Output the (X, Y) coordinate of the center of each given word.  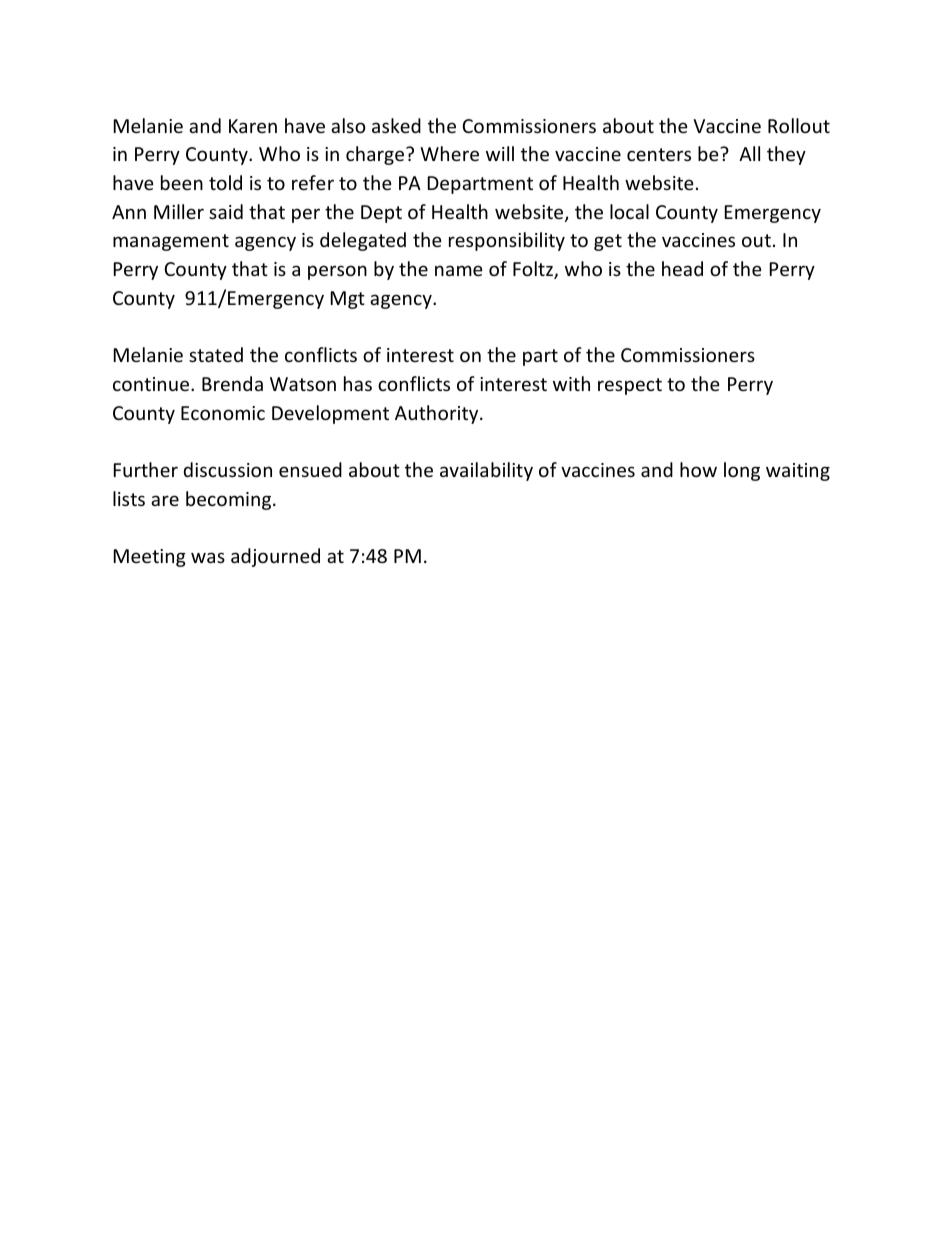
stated (216, 354)
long (742, 471)
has (358, 383)
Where (449, 153)
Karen (253, 126)
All (749, 153)
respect (630, 386)
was (208, 557)
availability (486, 471)
